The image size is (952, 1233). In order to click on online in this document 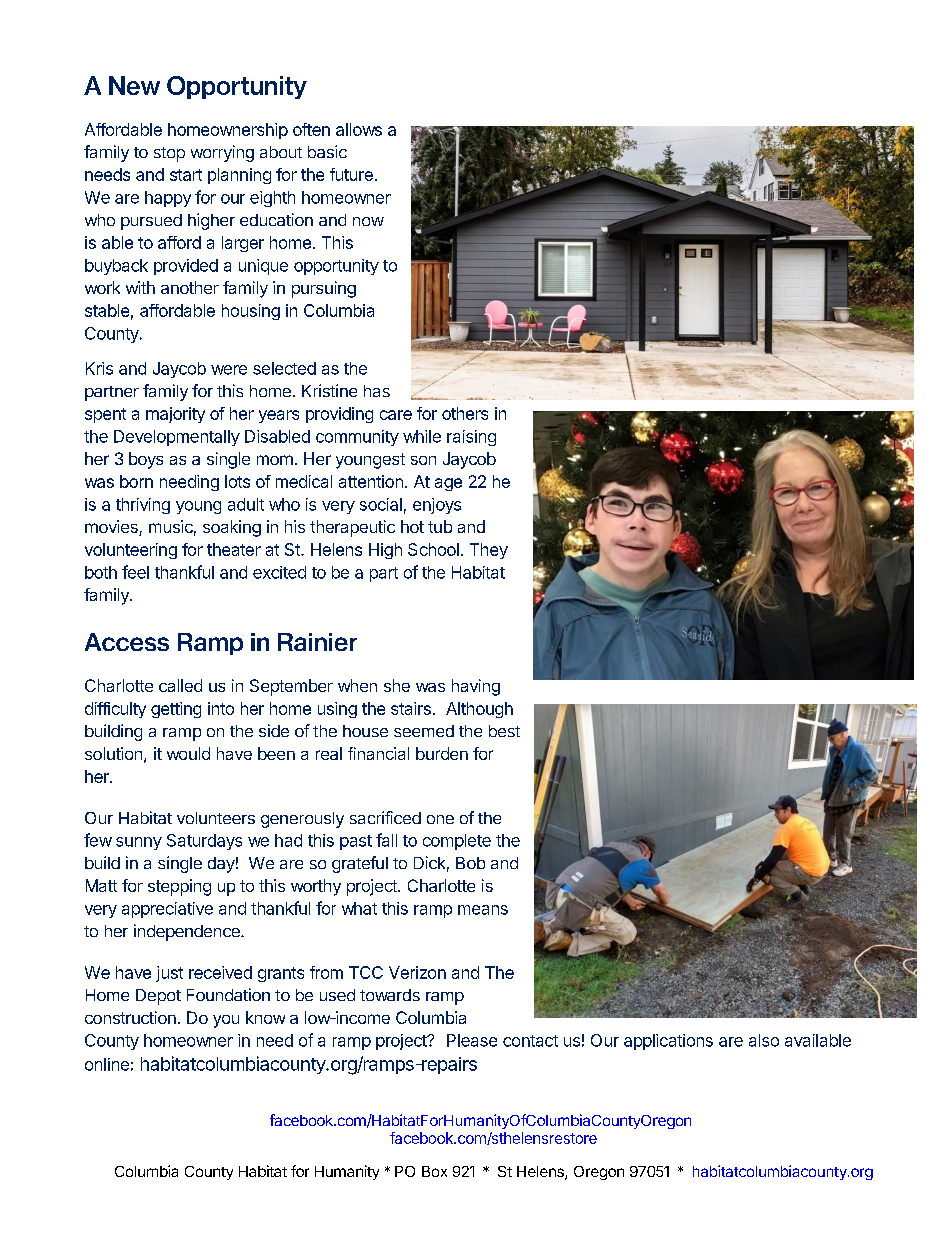, I will do `click(107, 1064)`.
